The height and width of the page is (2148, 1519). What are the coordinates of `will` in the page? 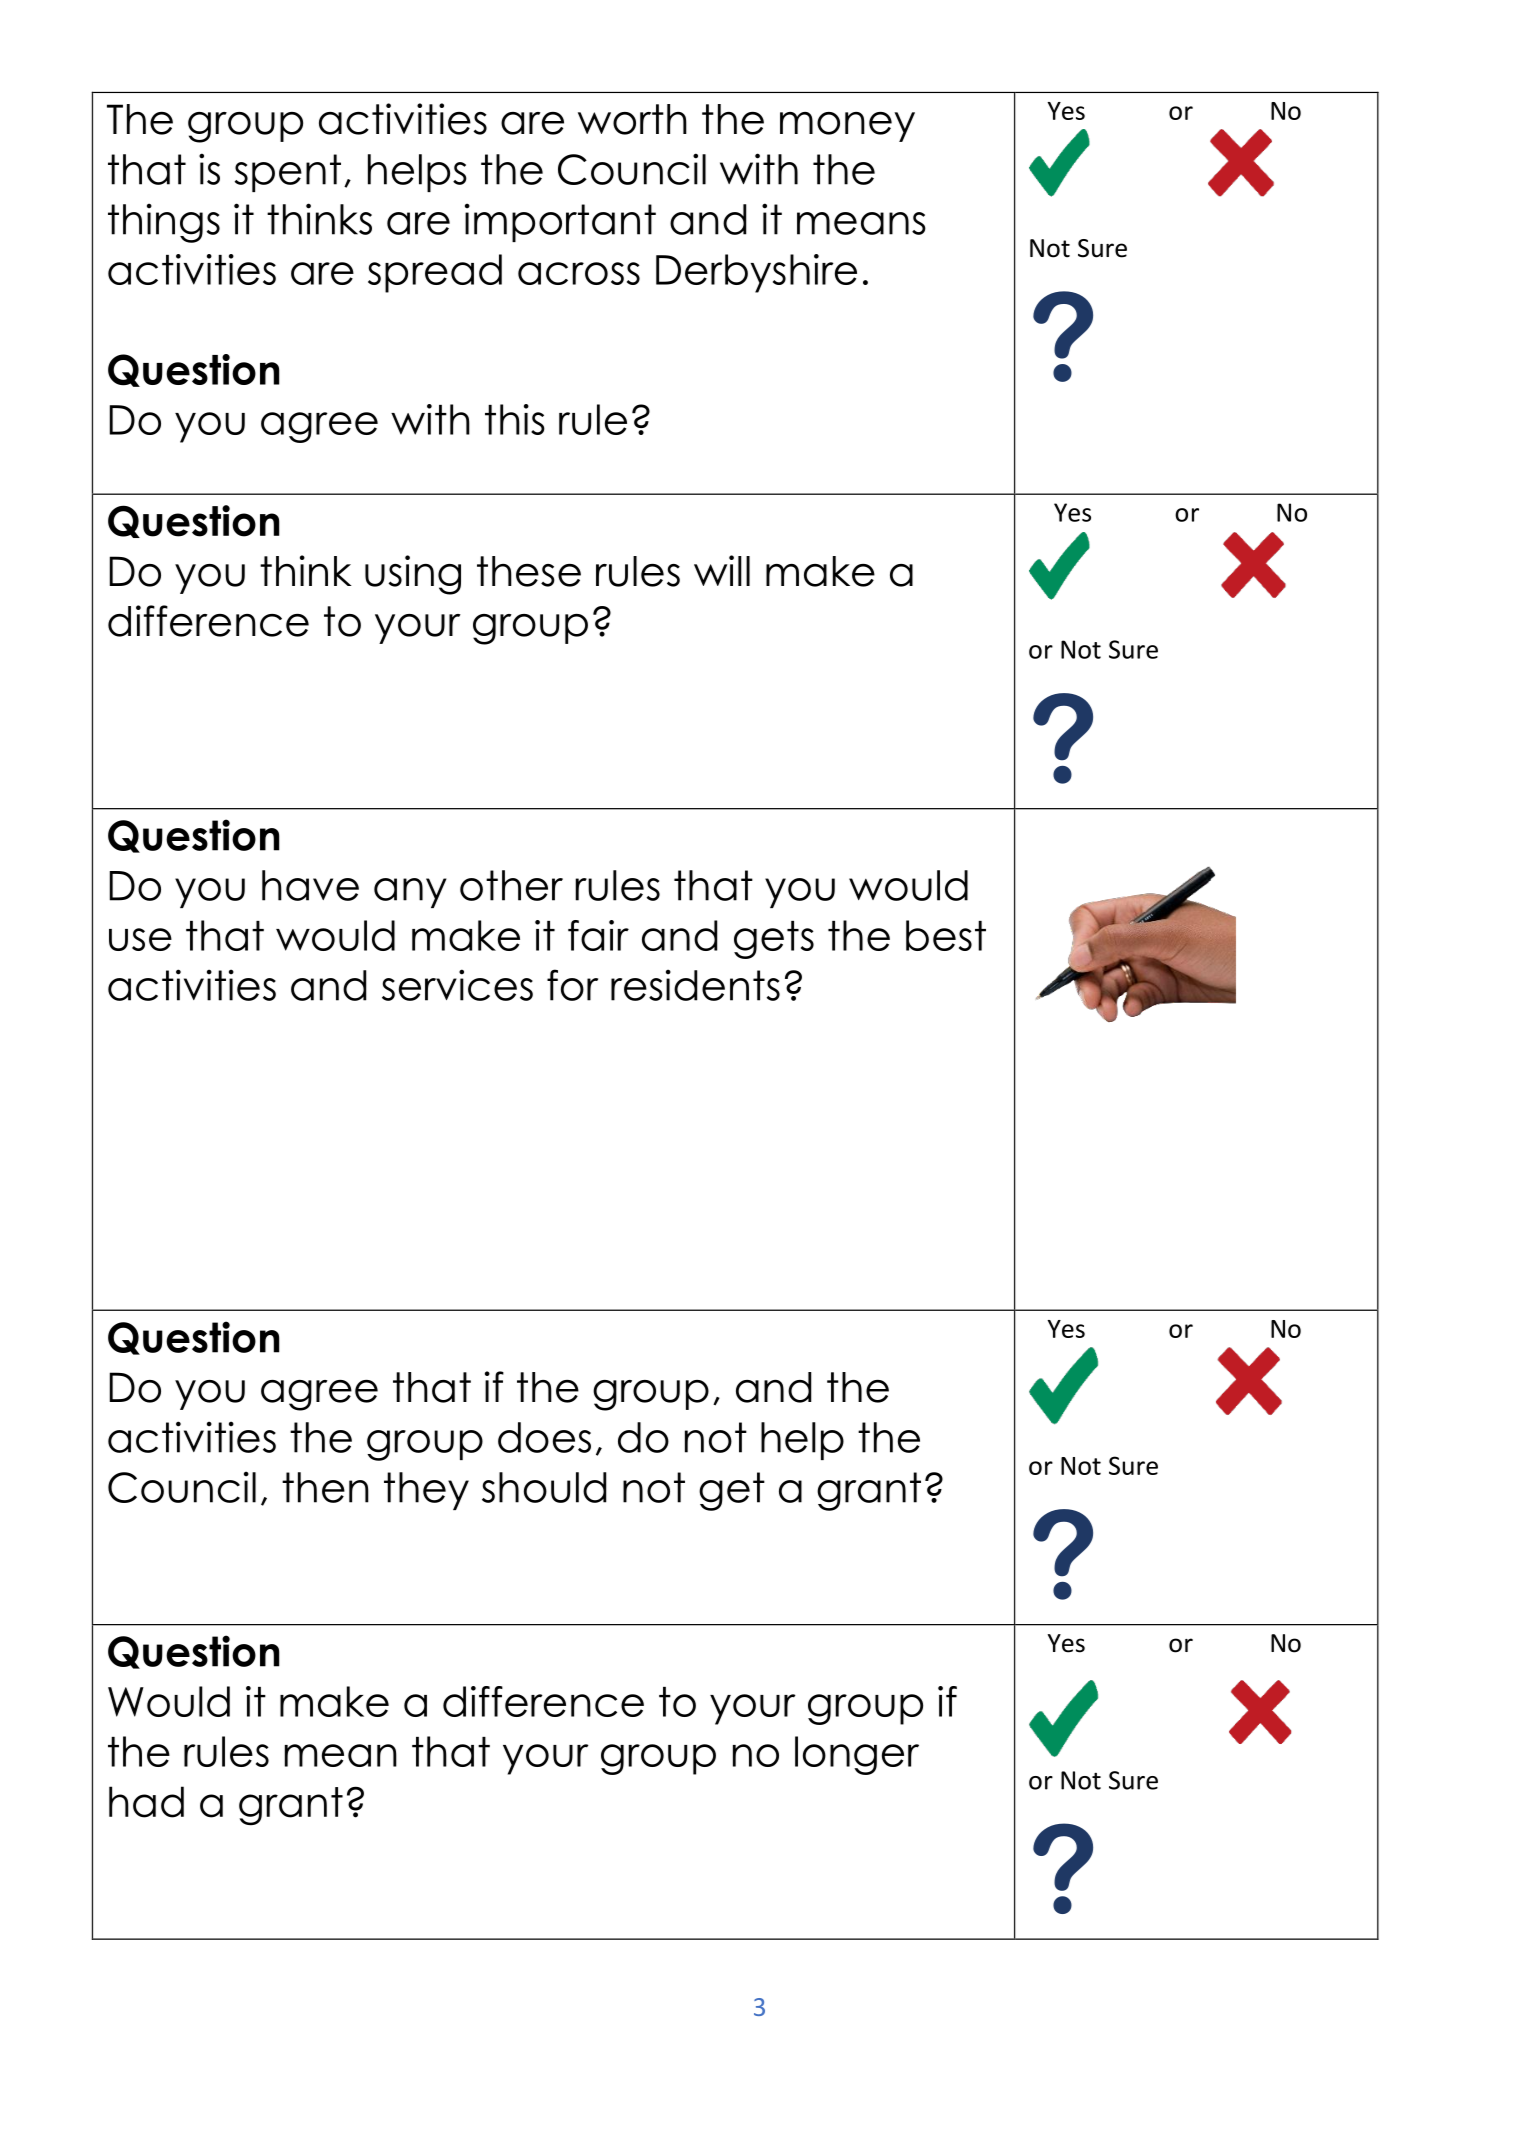 It's located at (722, 570).
